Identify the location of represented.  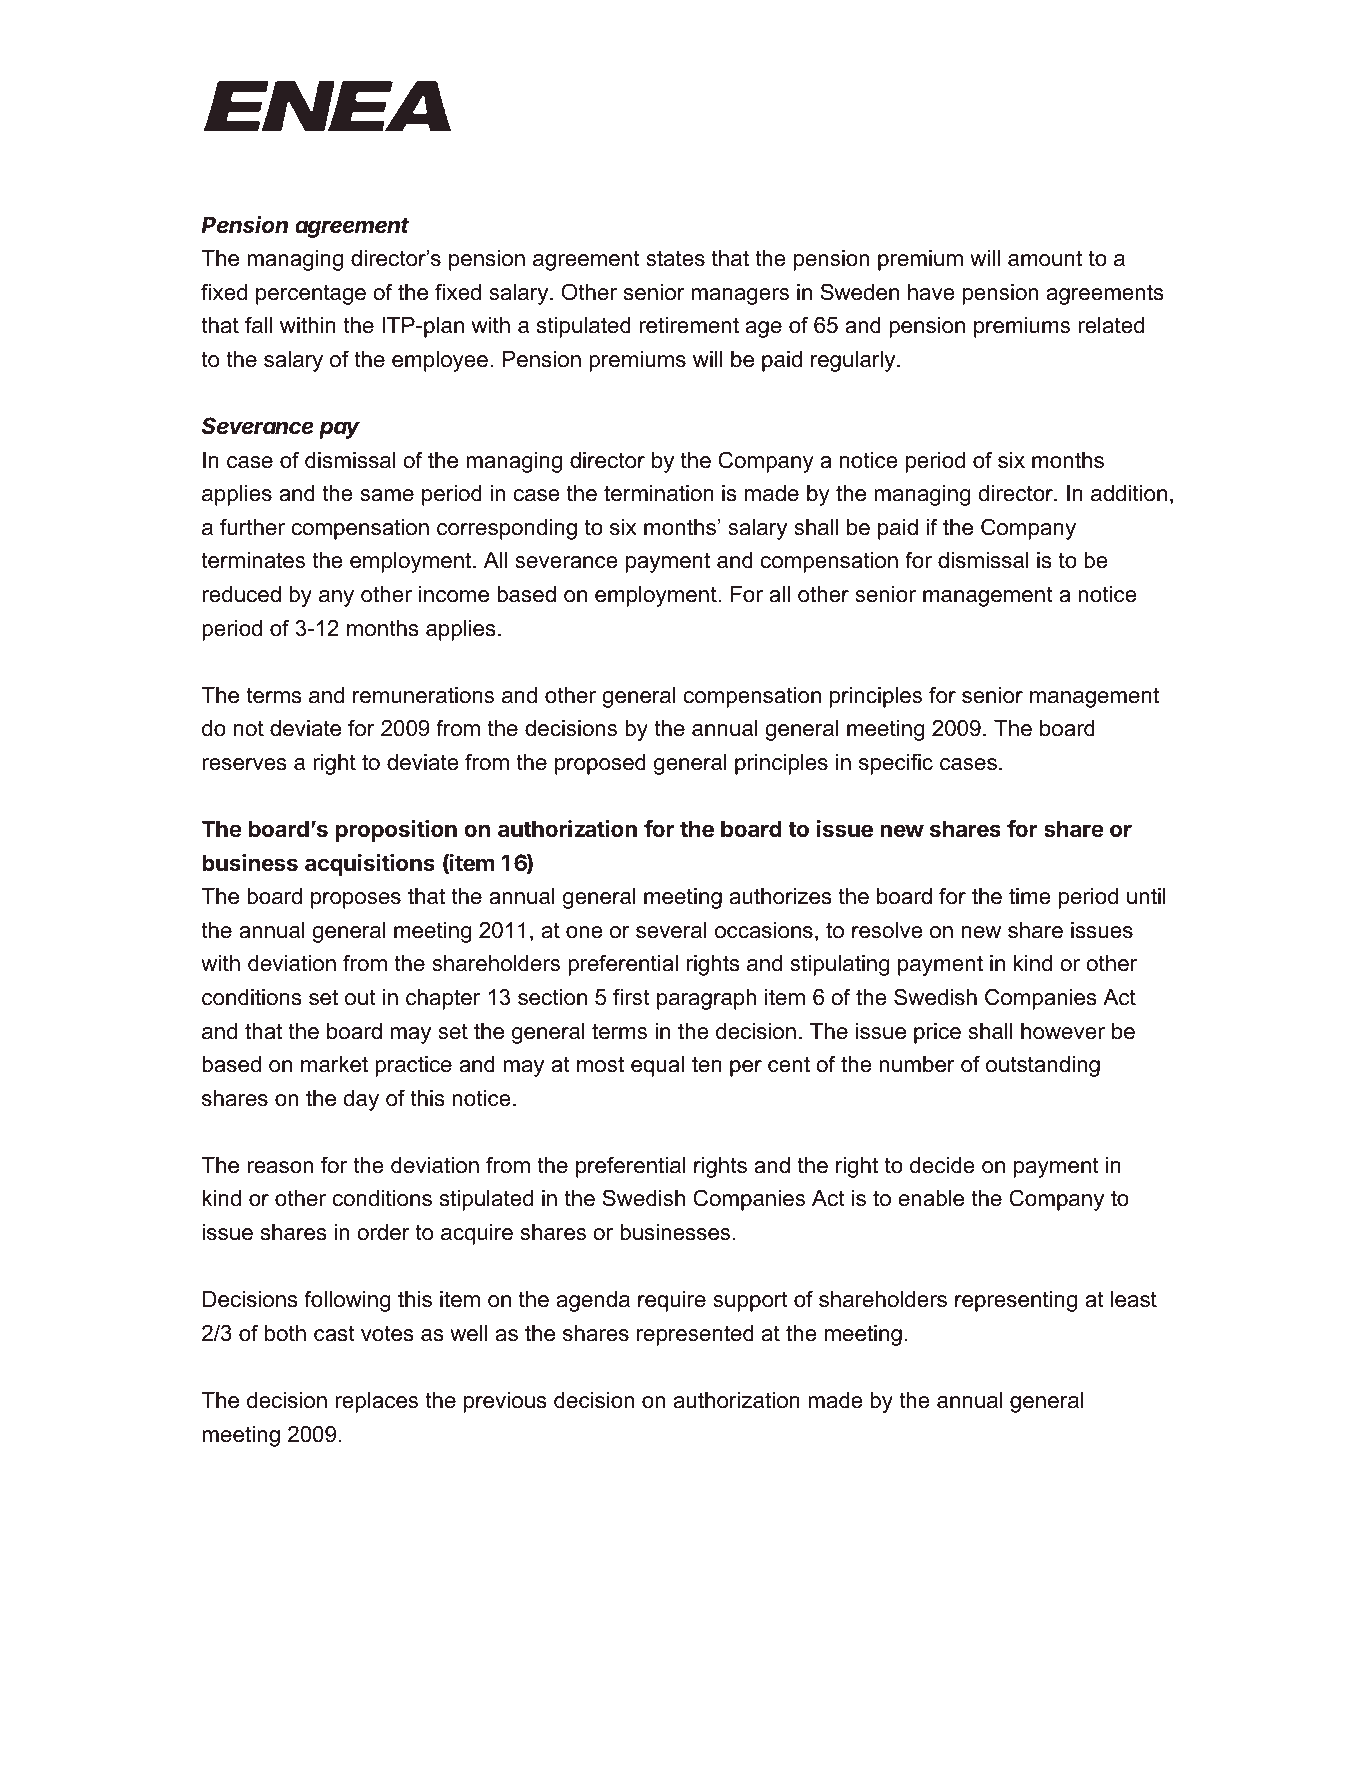
(695, 1335).
